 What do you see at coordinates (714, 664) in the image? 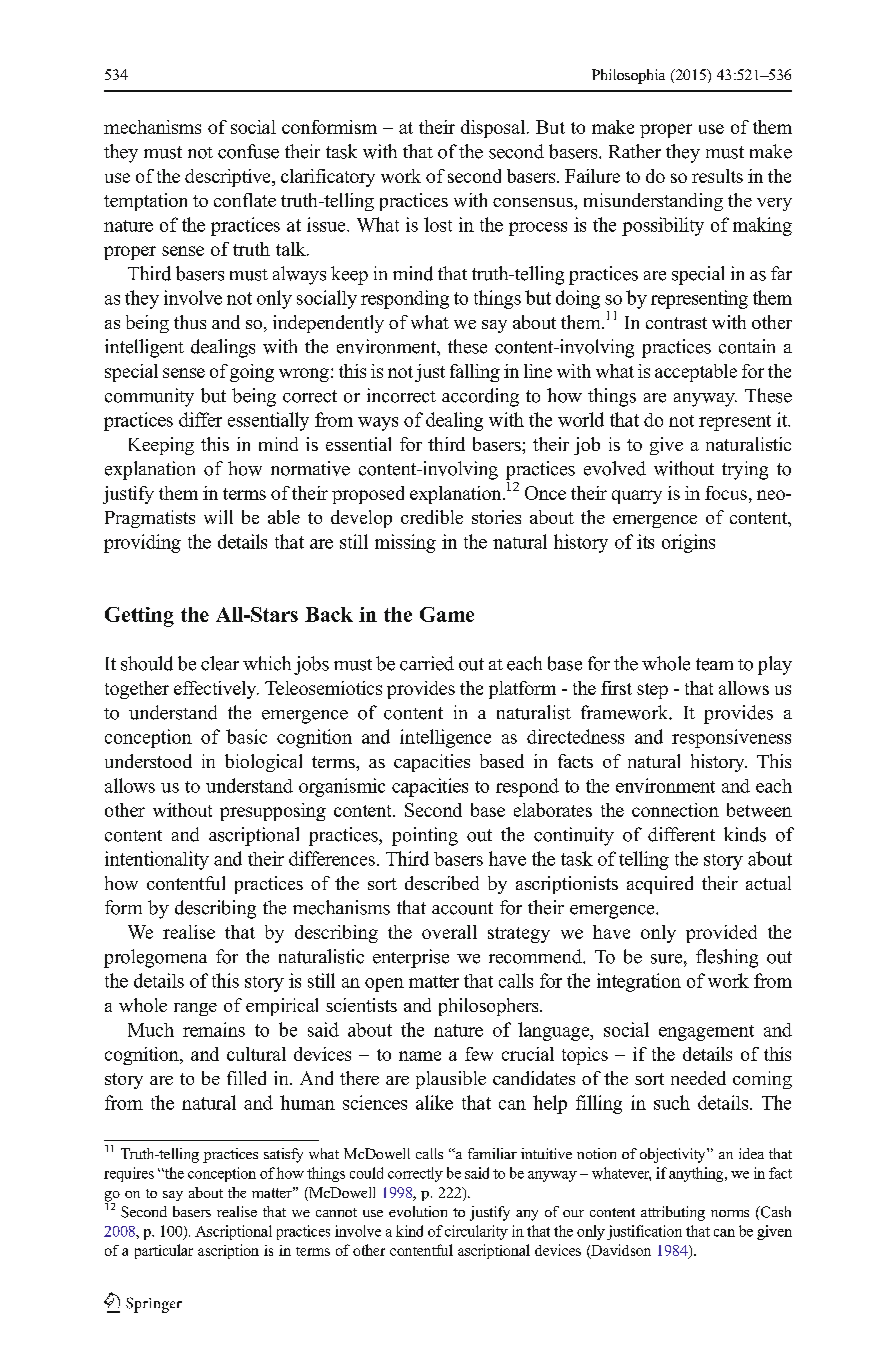
I see `team` at bounding box center [714, 664].
